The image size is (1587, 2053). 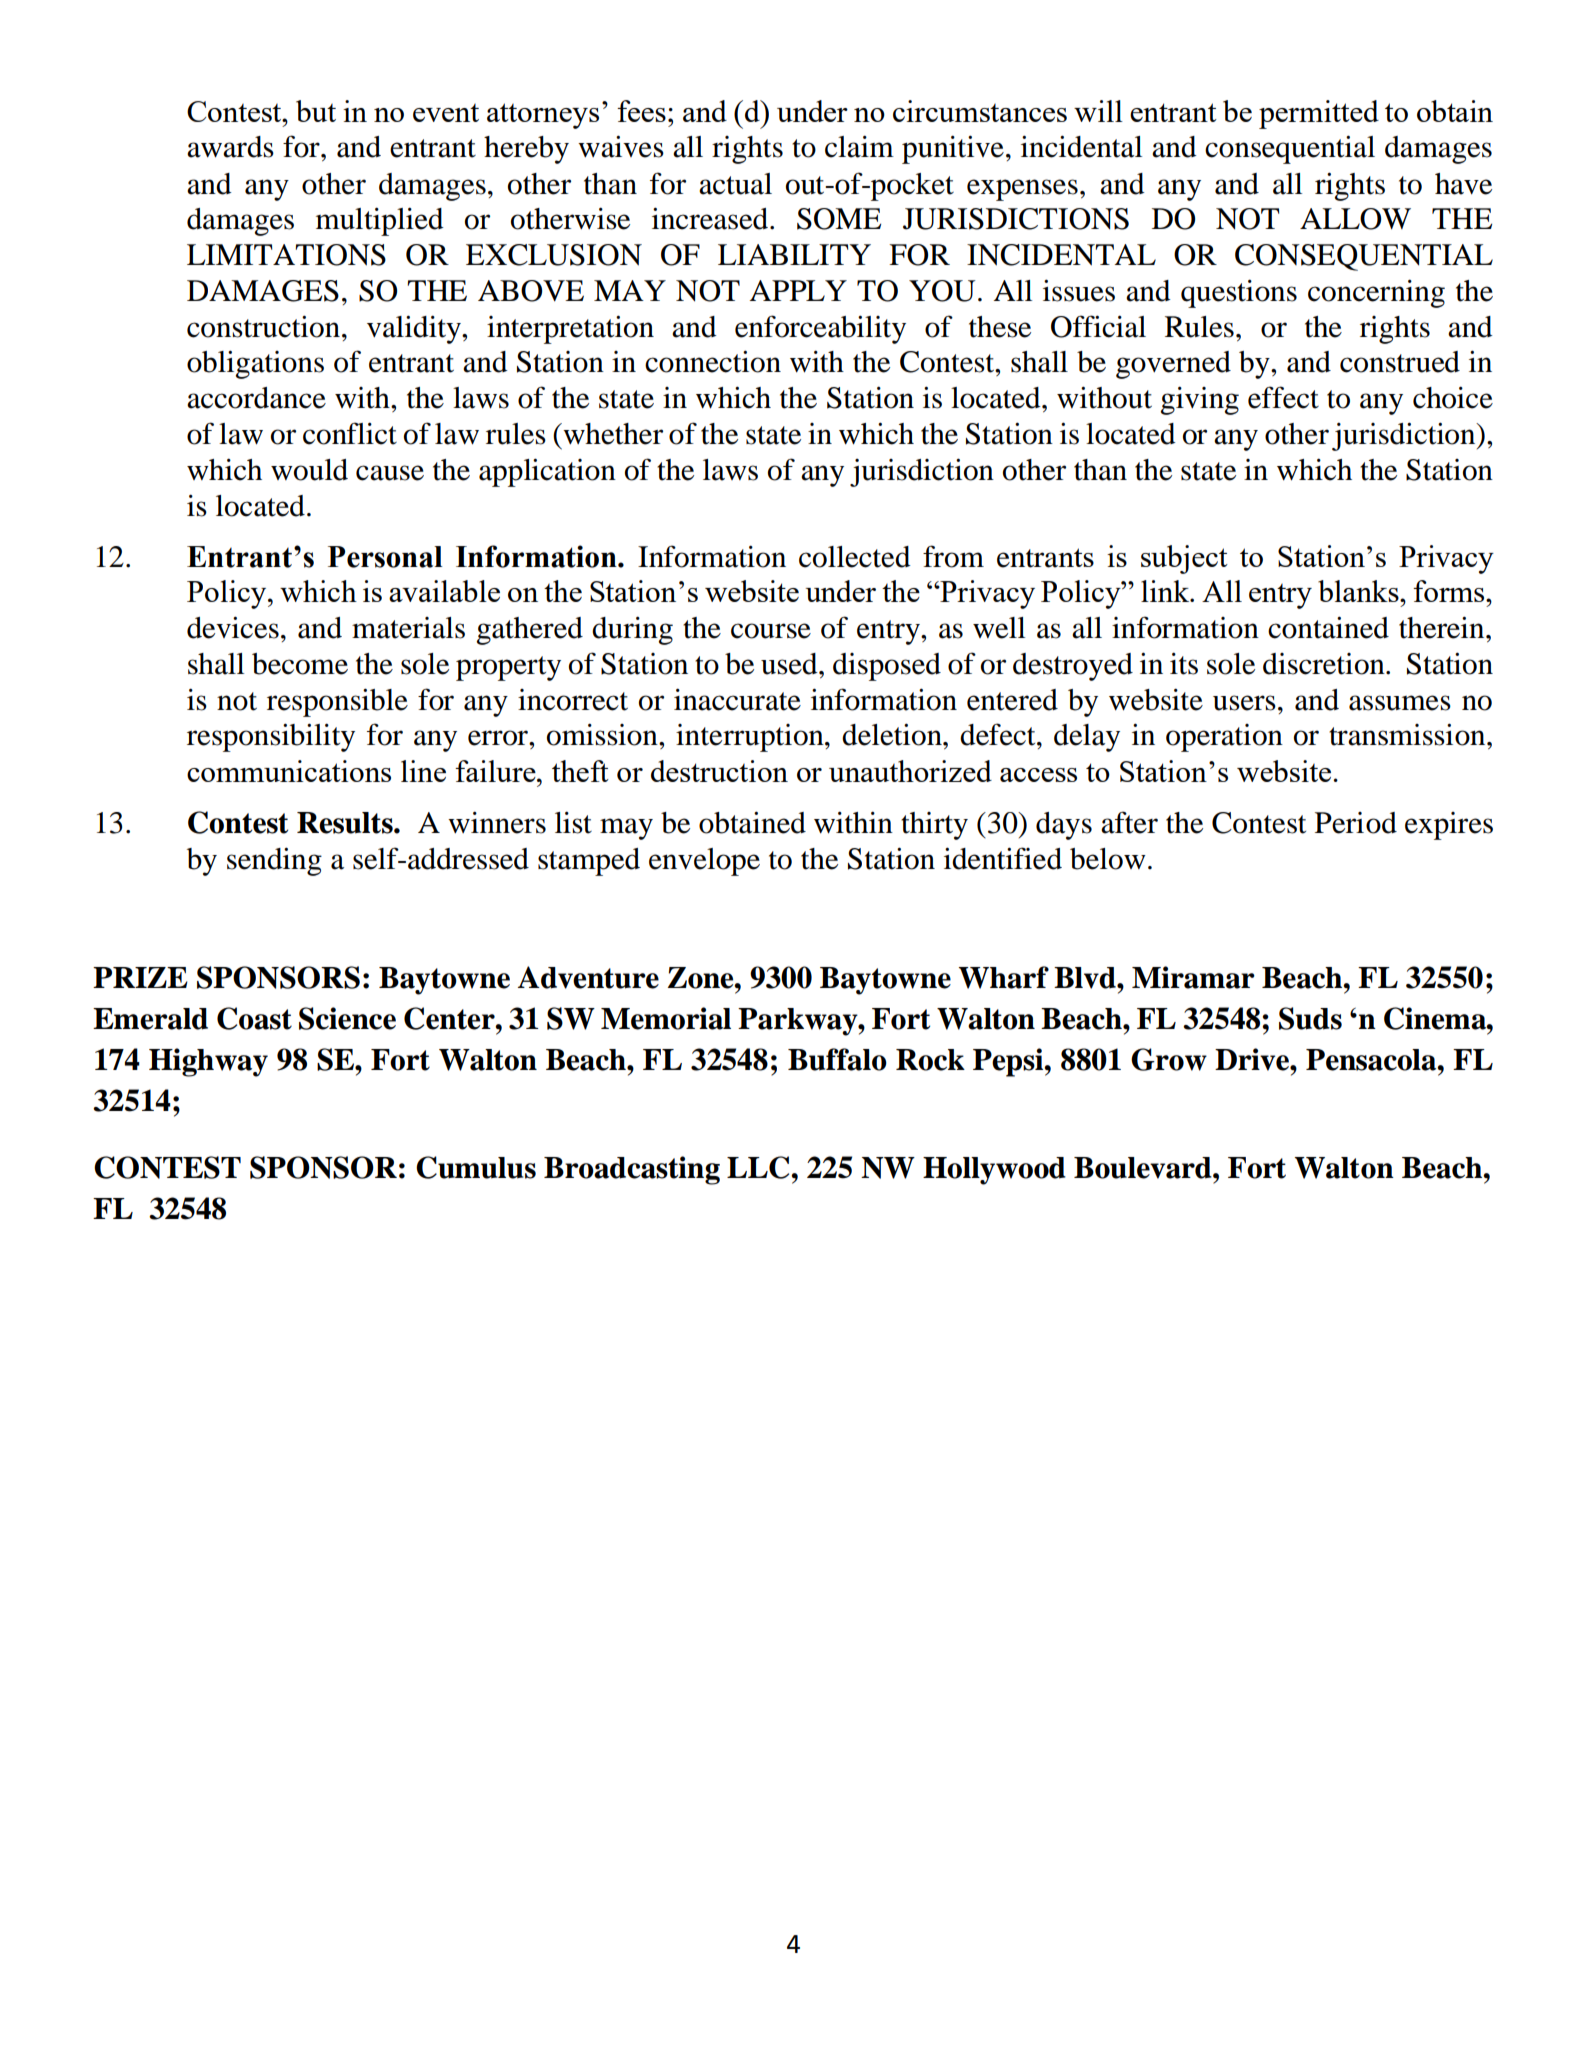 I want to click on destruction, so click(x=719, y=771).
